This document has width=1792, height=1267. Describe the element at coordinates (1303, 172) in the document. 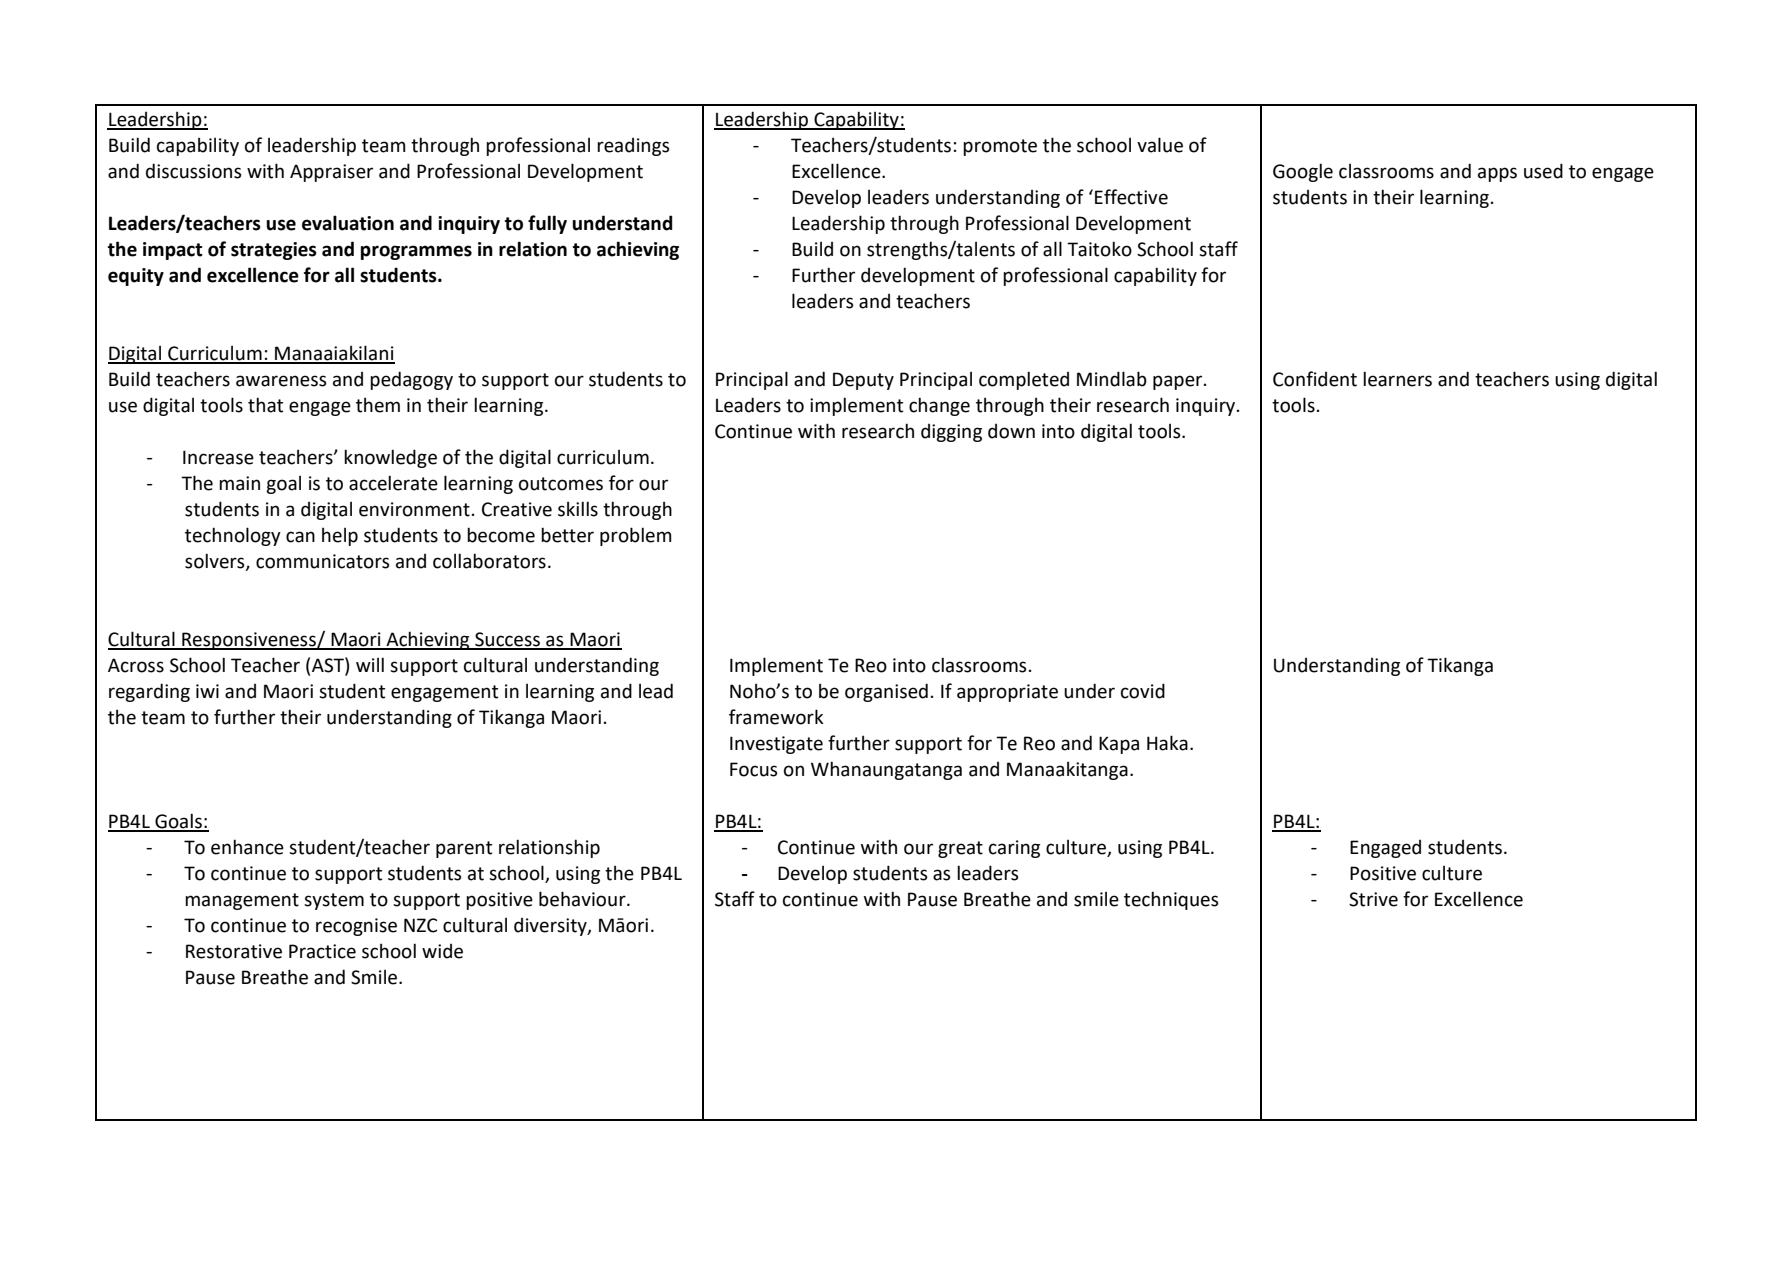

I see `Google` at that location.
